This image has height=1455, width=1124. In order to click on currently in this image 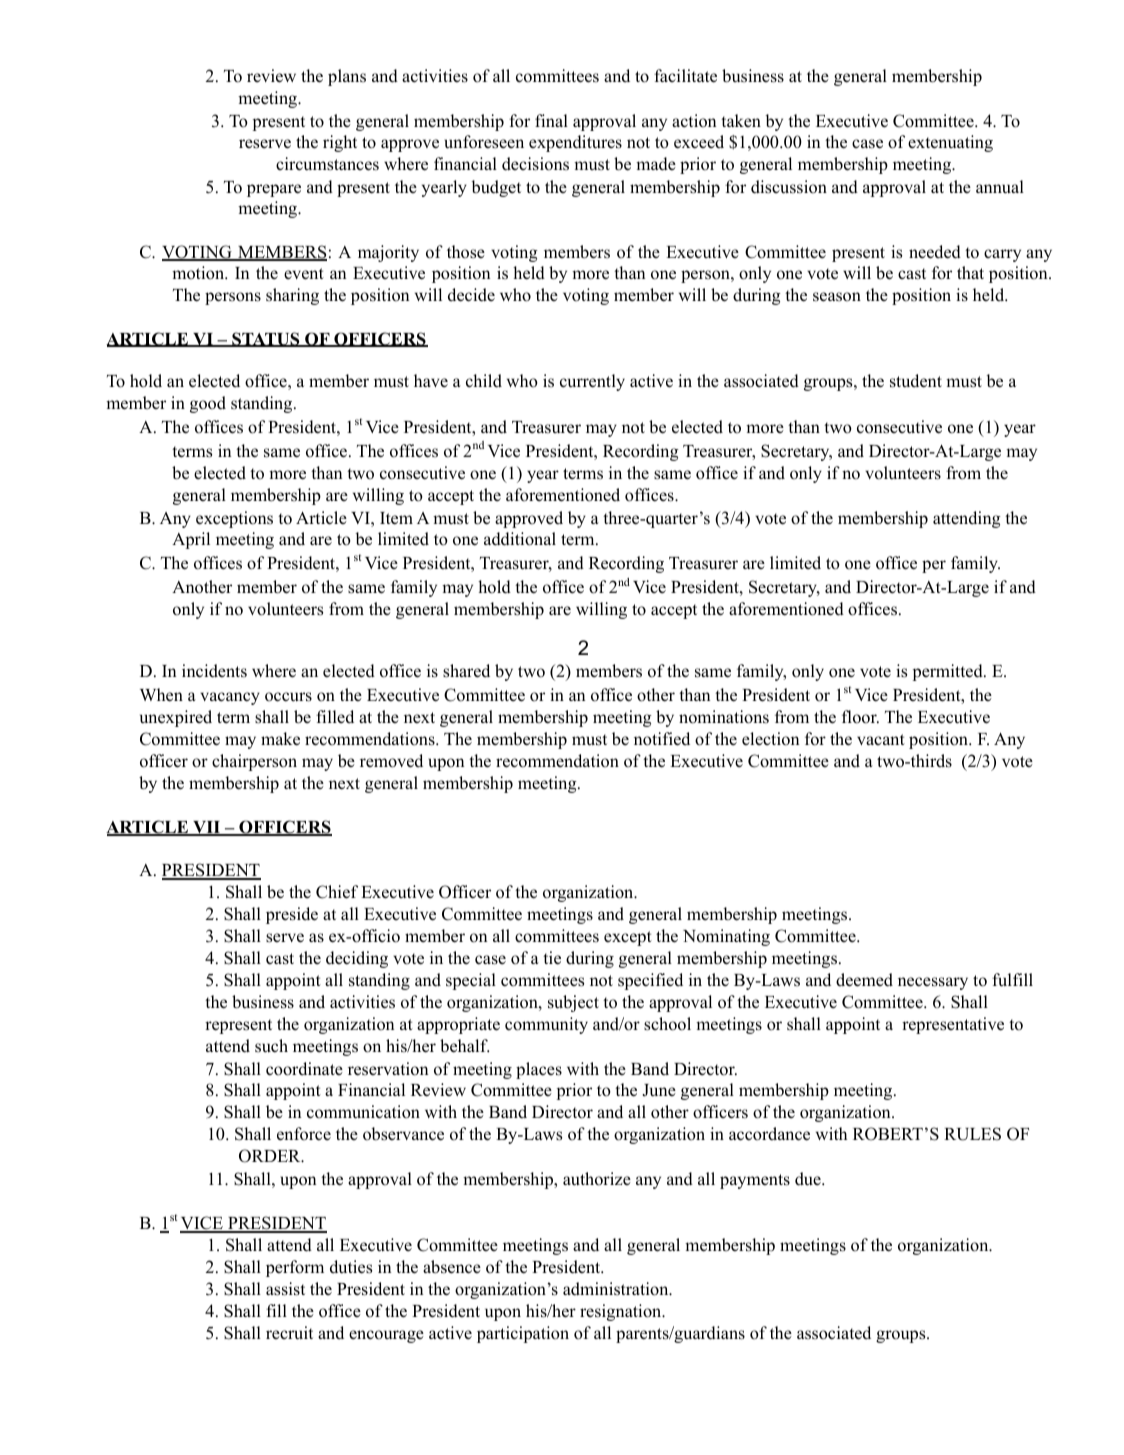, I will do `click(592, 382)`.
